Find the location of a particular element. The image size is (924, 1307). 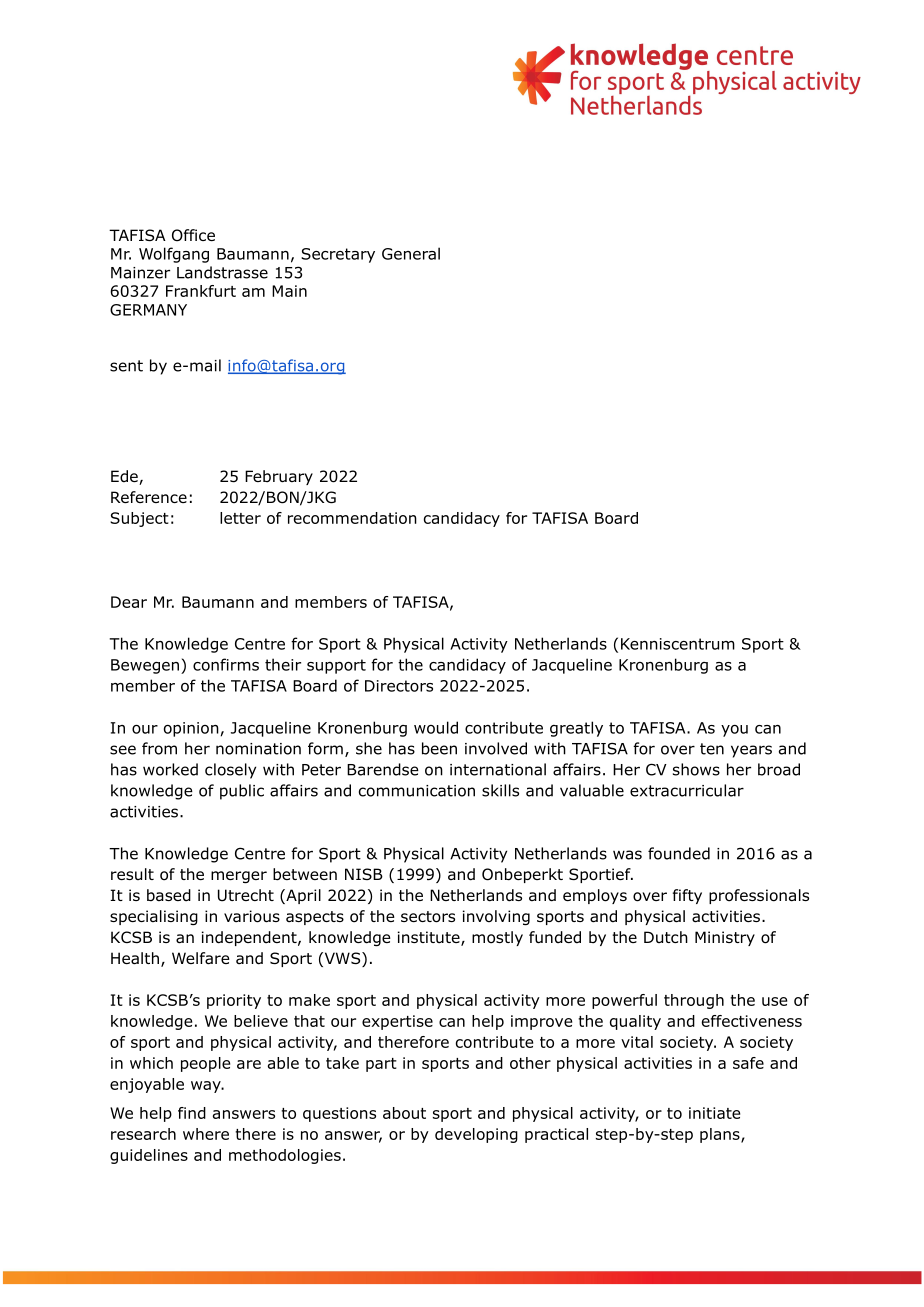

ten is located at coordinates (712, 749).
